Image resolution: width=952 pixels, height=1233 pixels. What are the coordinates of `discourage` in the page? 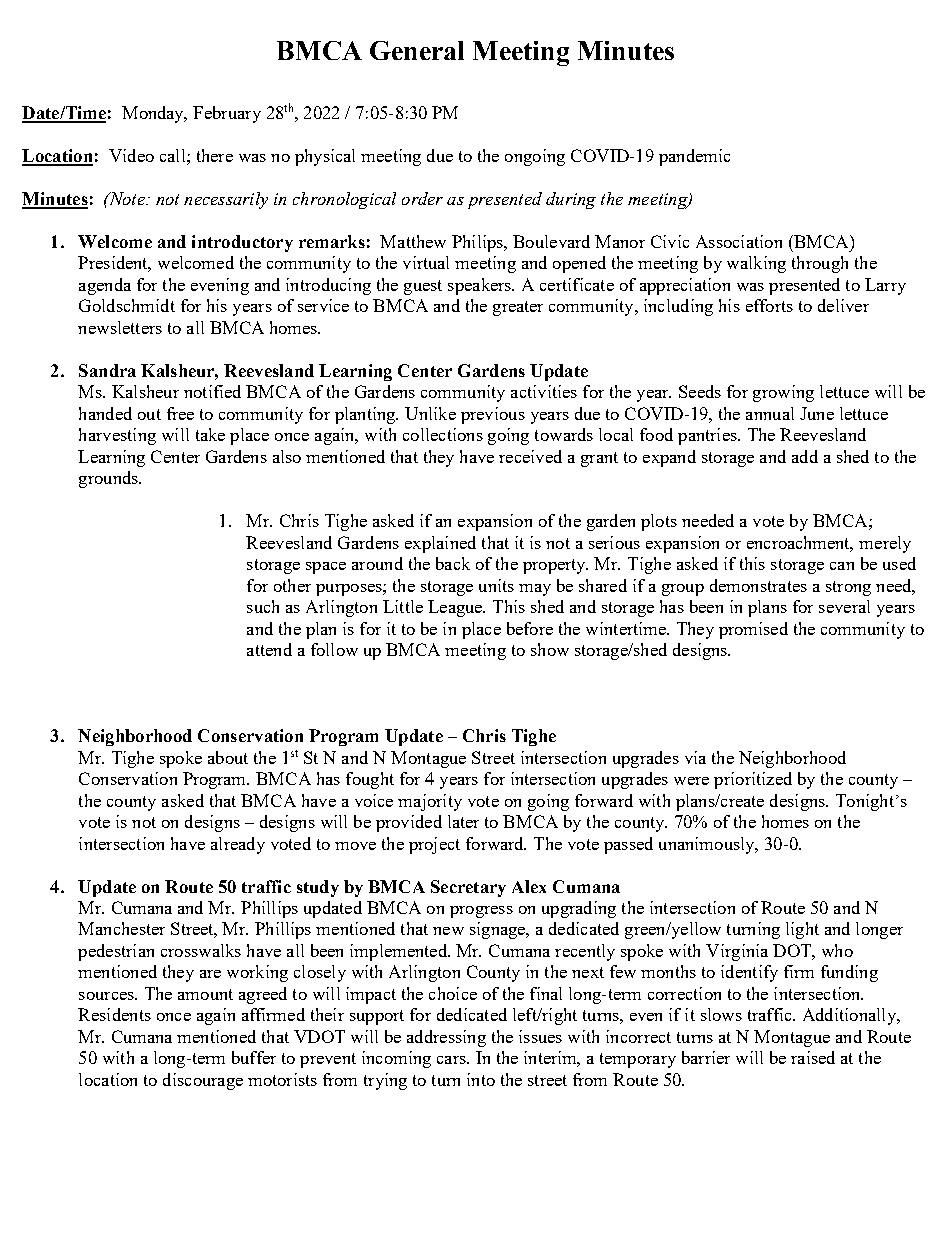 It's located at (203, 1081).
